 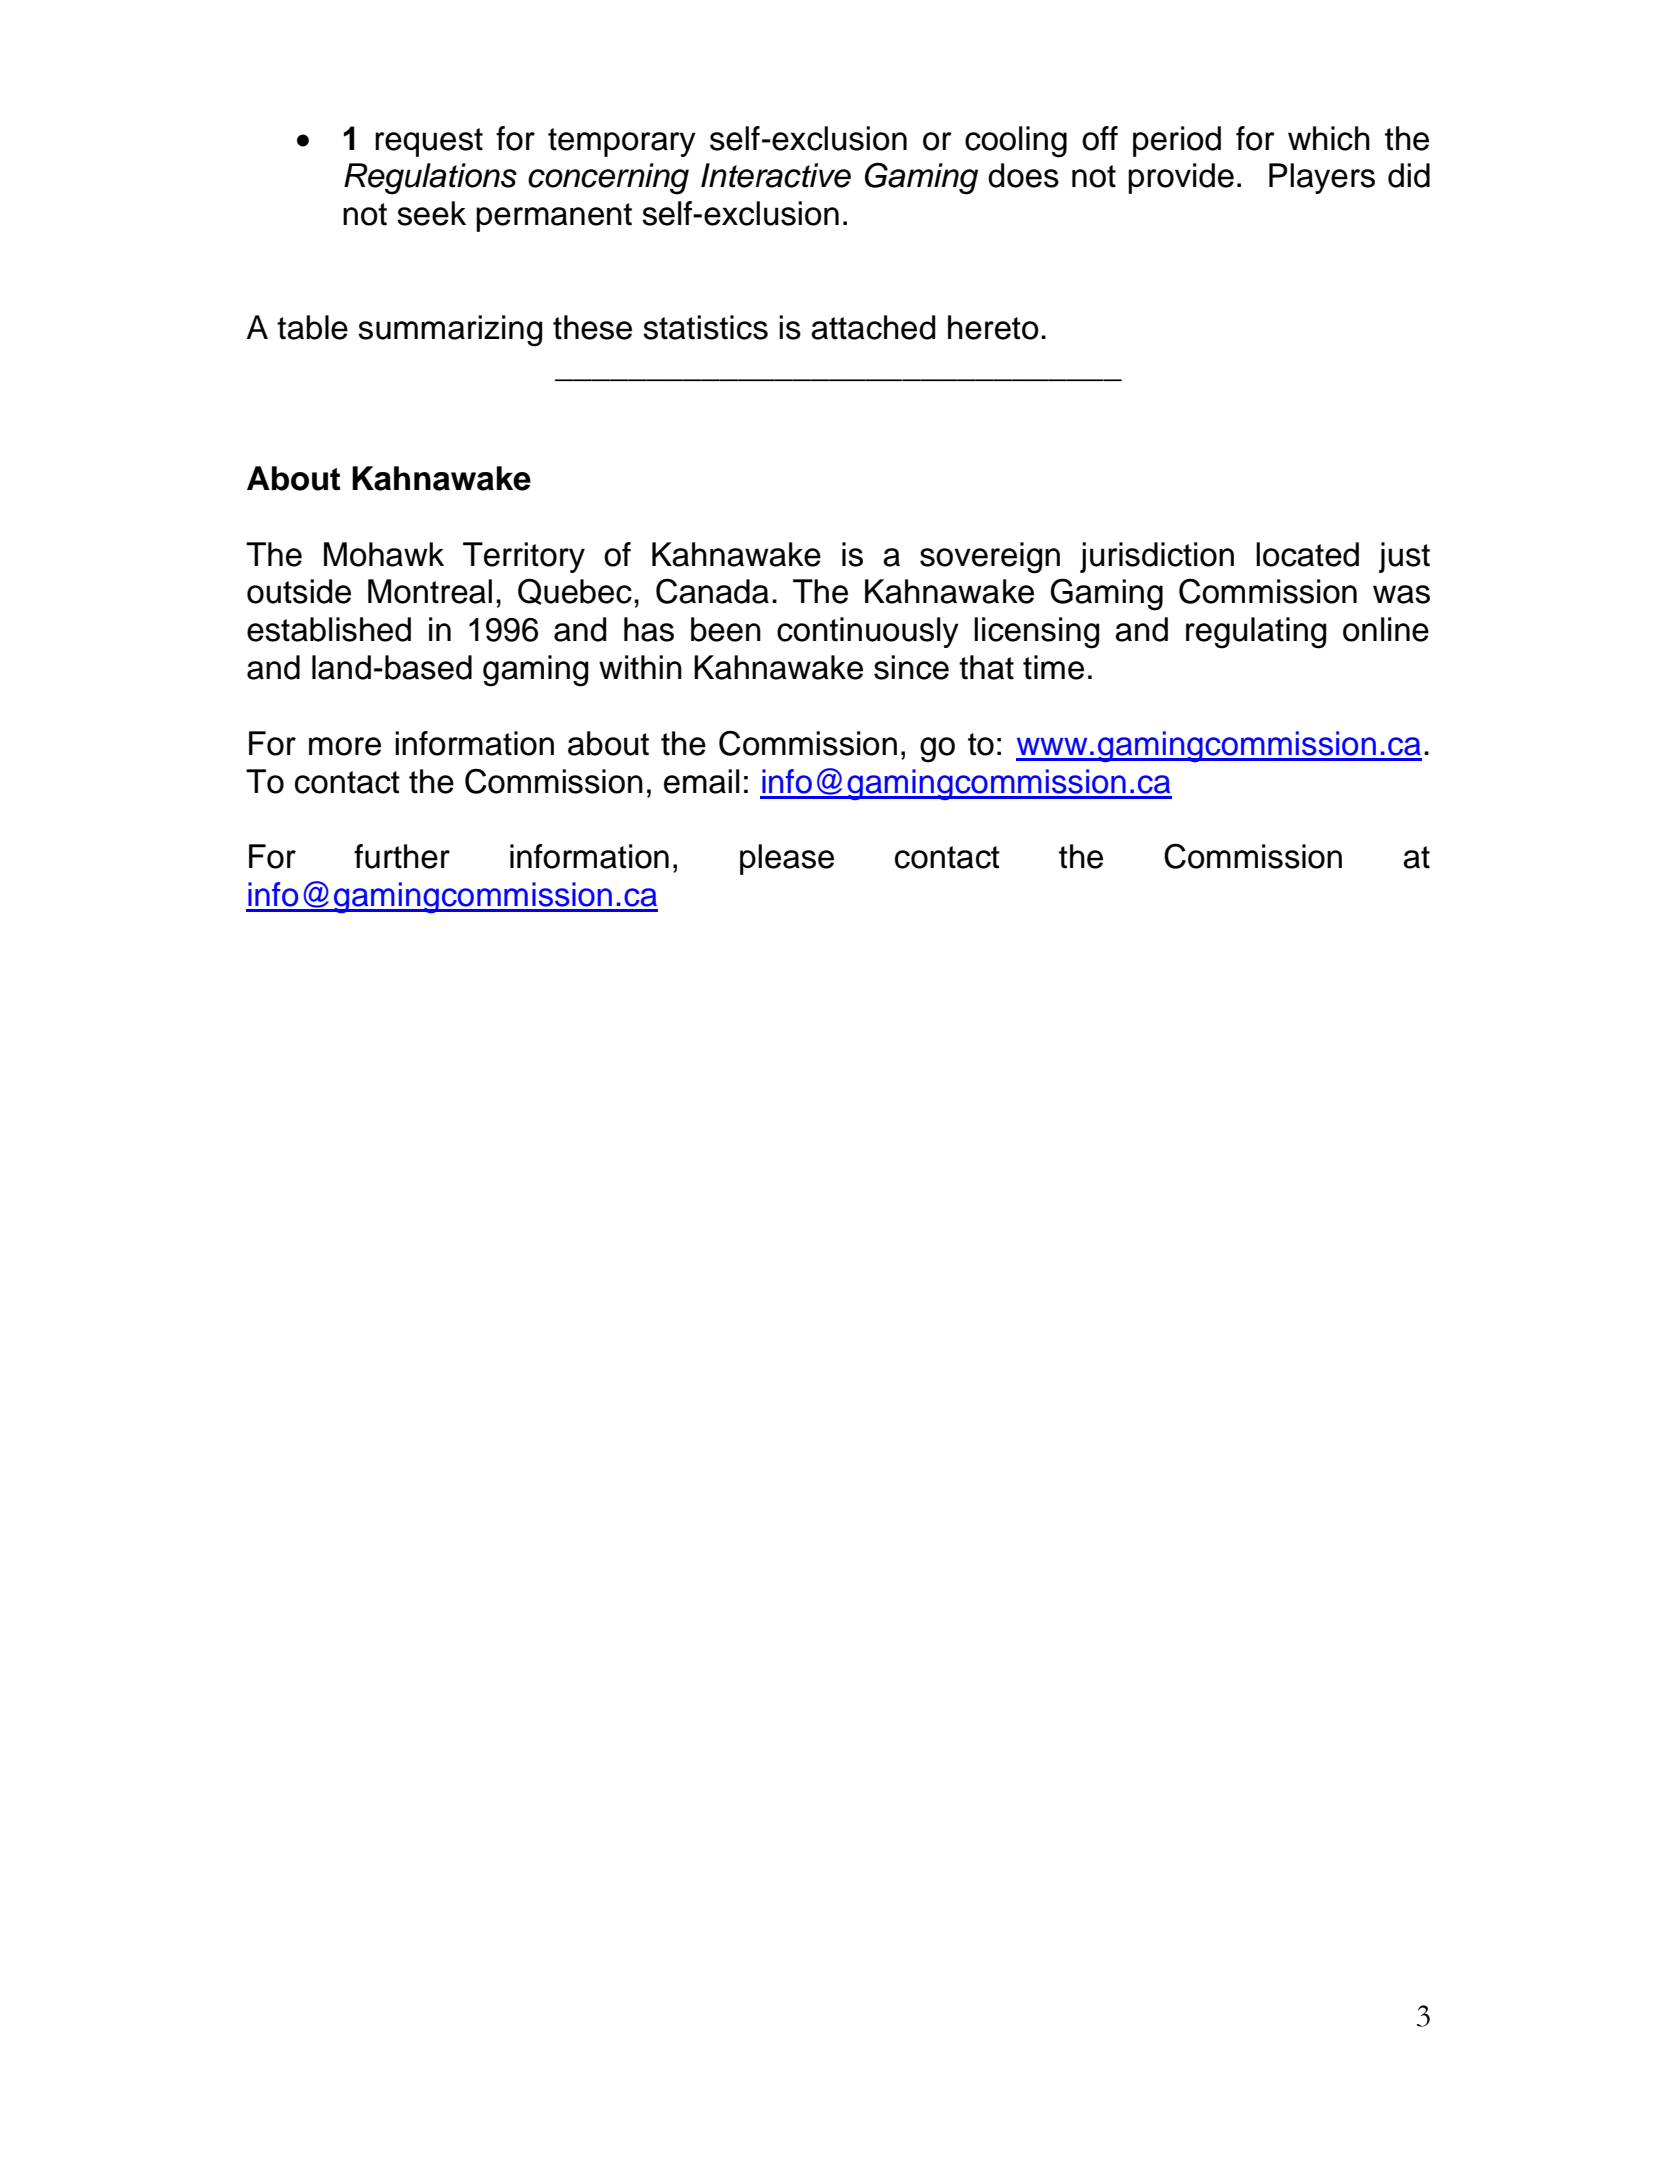 I want to click on sovereign, so click(x=990, y=558).
